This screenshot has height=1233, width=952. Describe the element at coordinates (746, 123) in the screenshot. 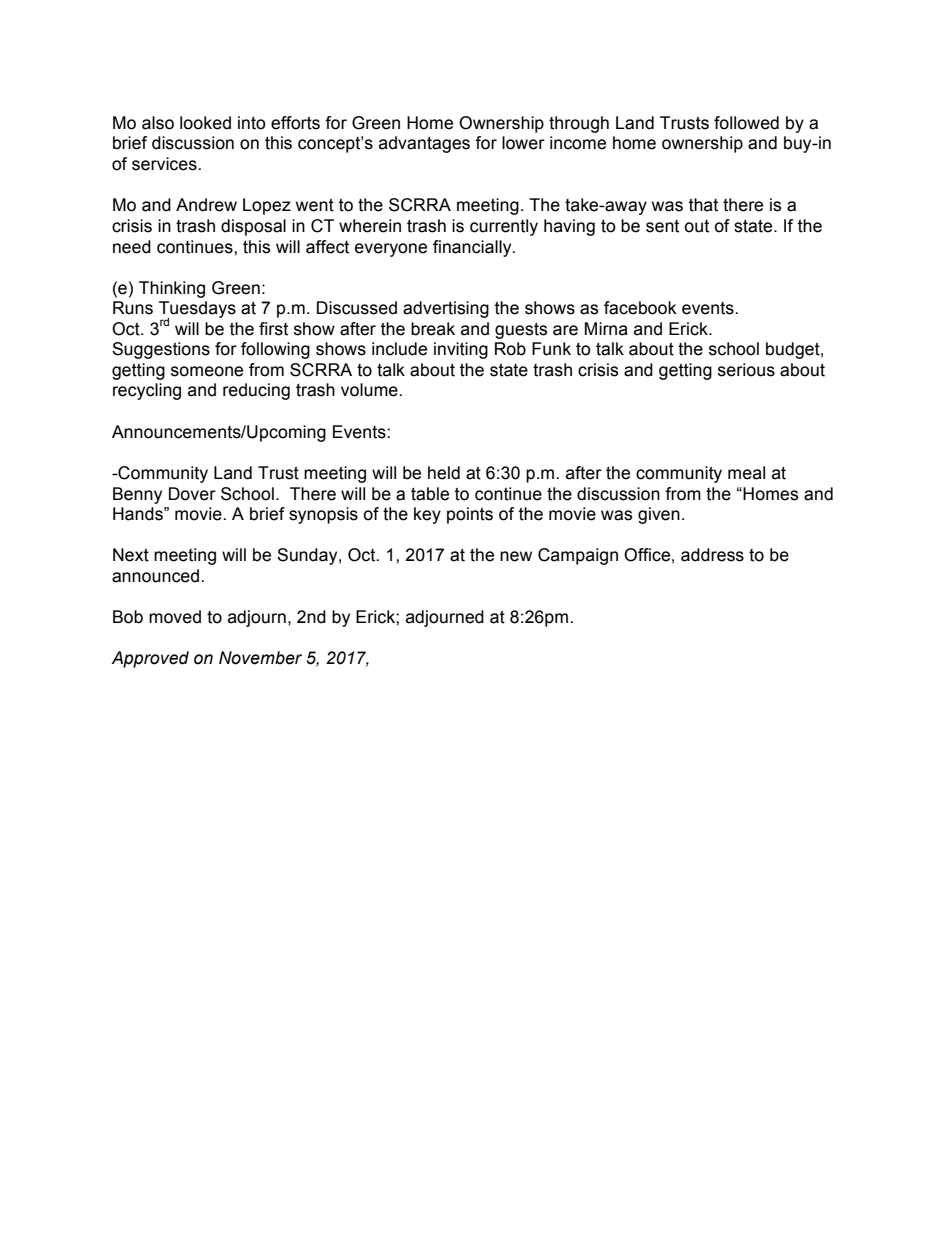

I see `followed` at that location.
